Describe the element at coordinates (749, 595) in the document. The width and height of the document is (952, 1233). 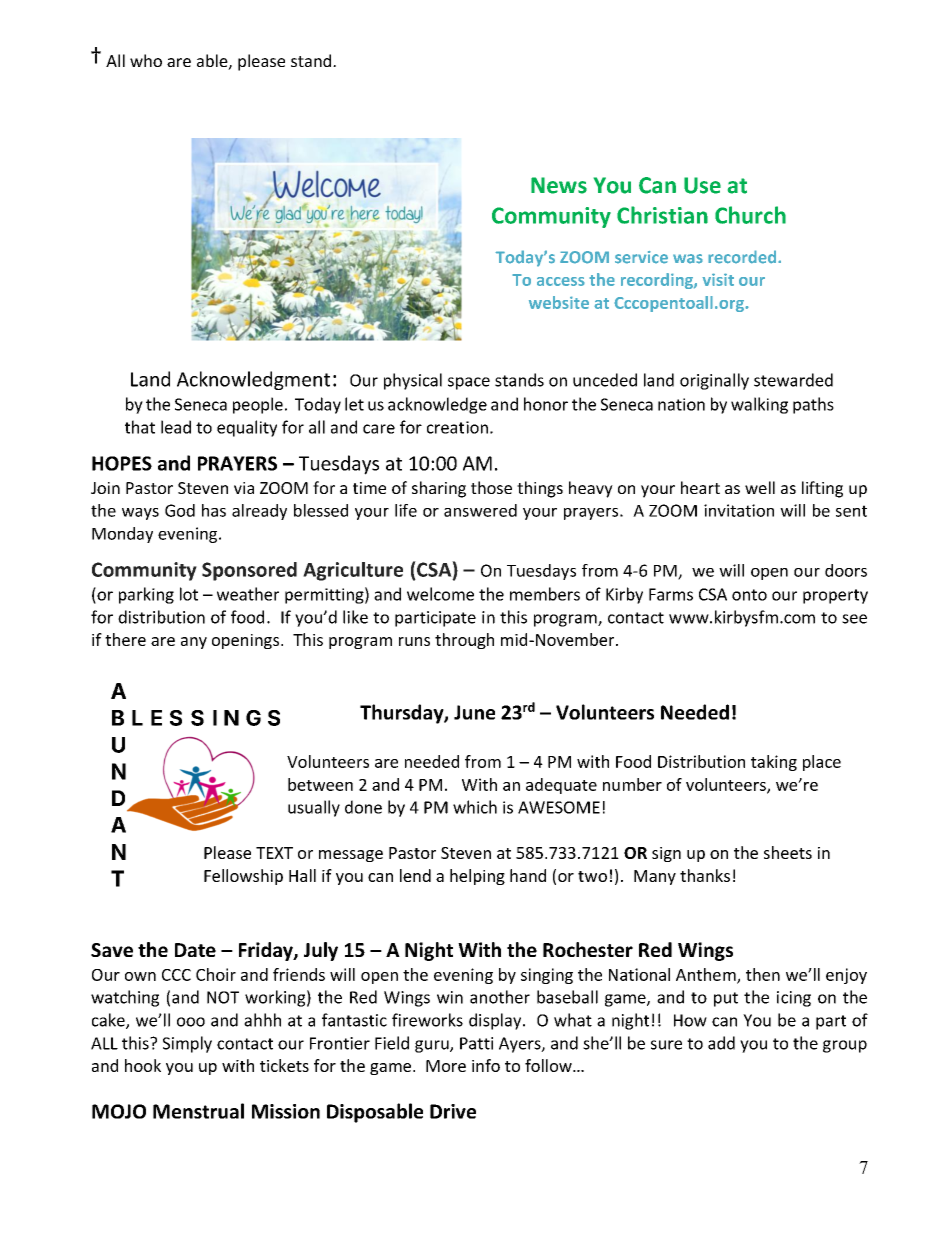
I see `onto` at that location.
